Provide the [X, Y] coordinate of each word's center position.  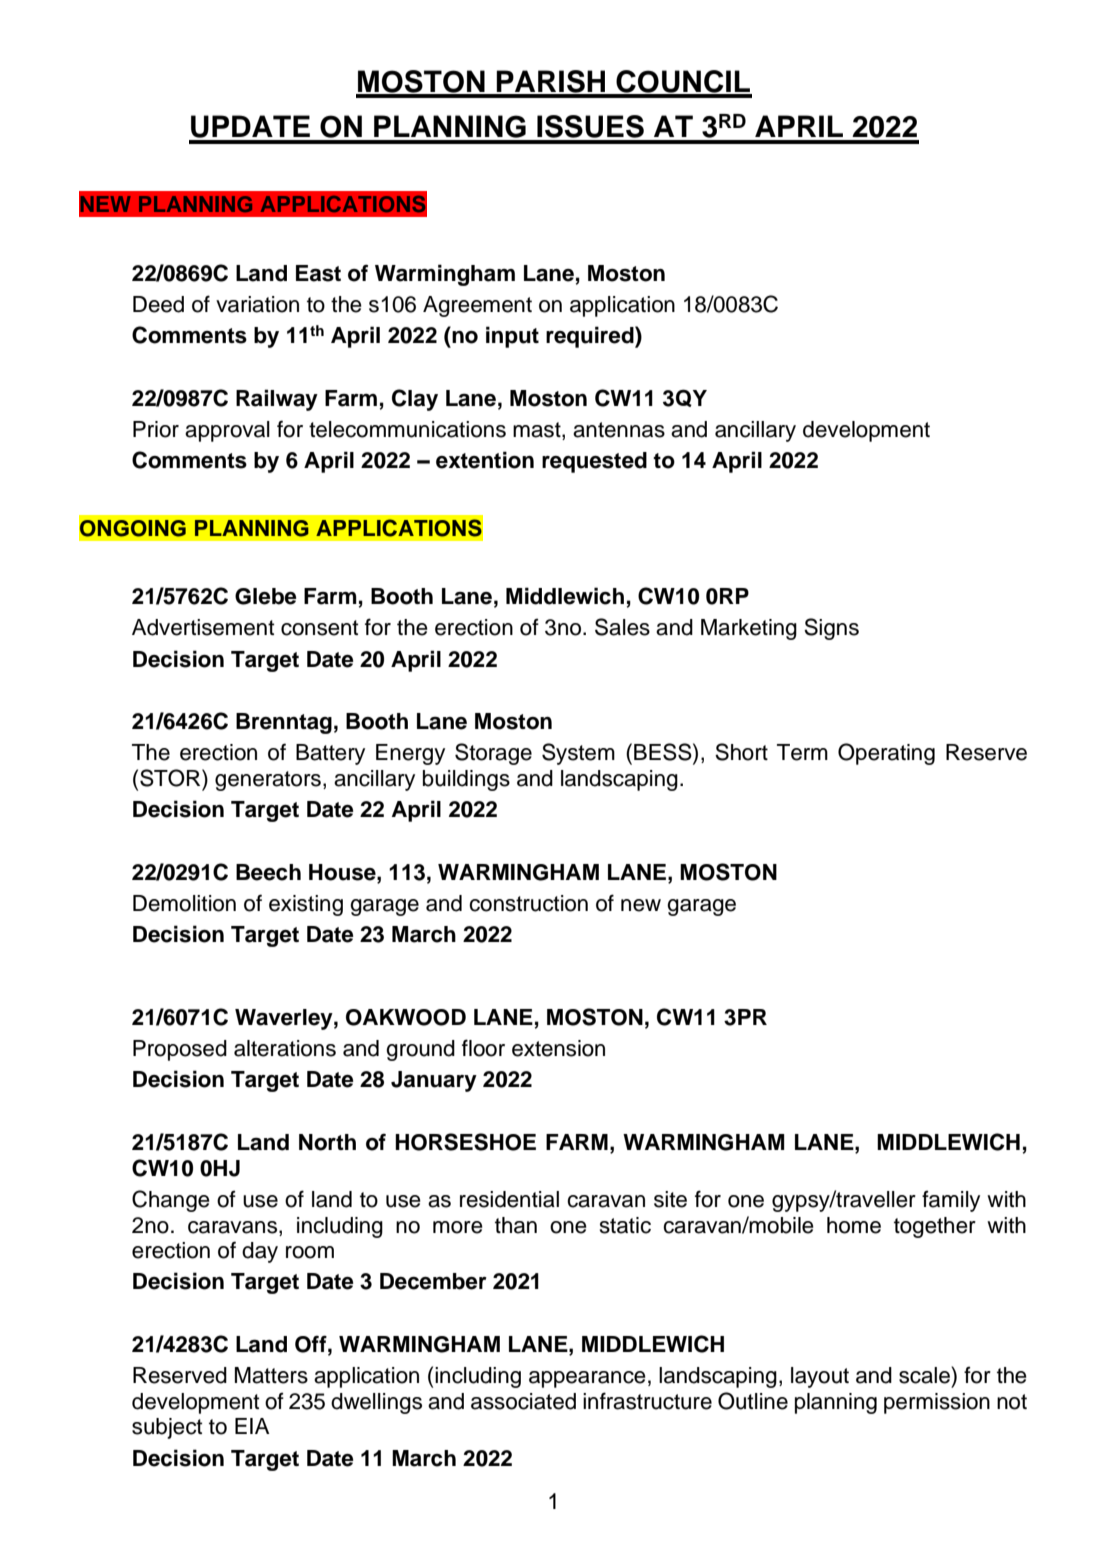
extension [558, 1048]
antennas [619, 430]
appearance [587, 1379]
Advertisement [203, 627]
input [512, 337]
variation [257, 304]
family [951, 1201]
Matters [271, 1375]
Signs [831, 629]
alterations [285, 1048]
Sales [622, 627]
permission [937, 1403]
